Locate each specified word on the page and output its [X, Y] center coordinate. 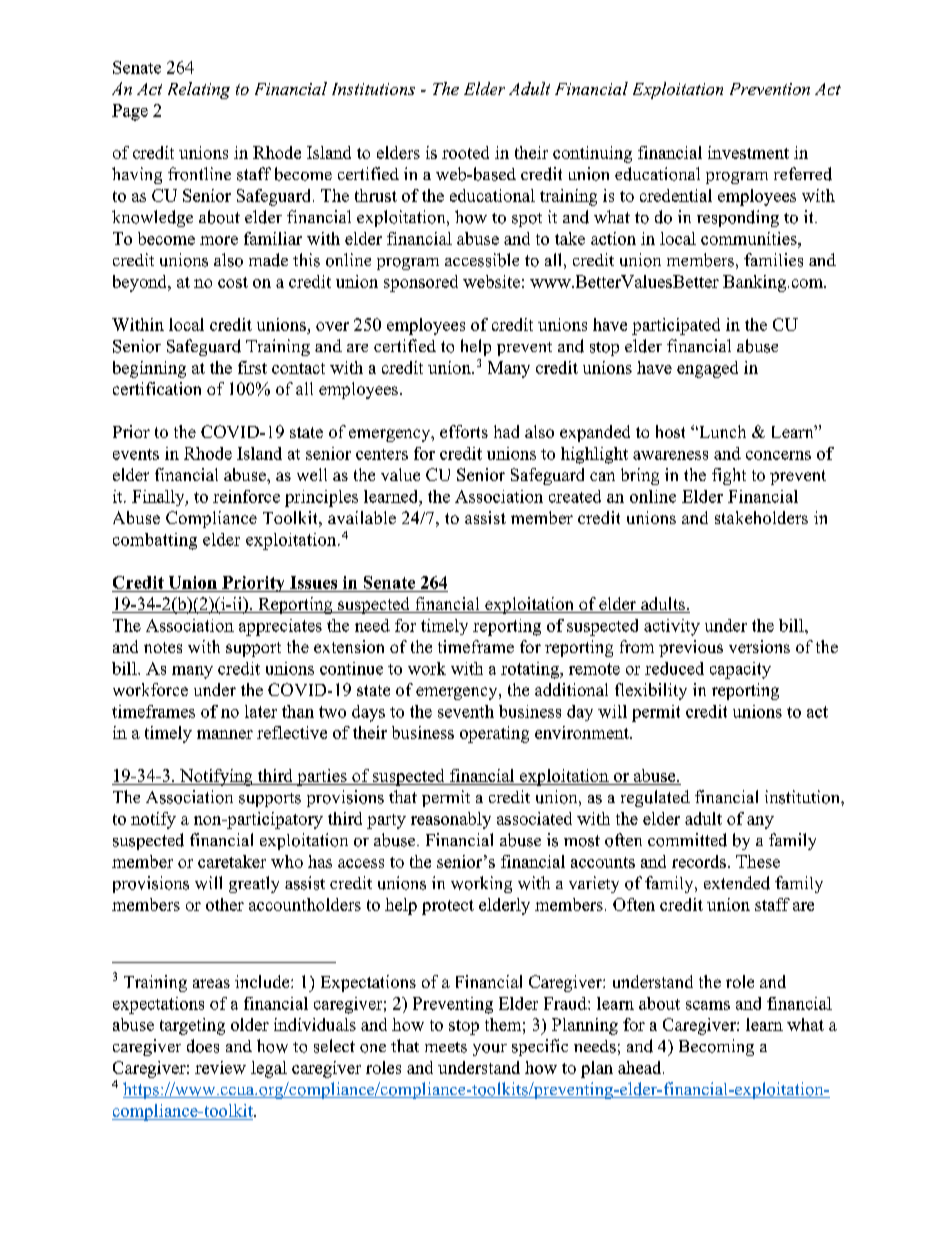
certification [157, 388]
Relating [199, 90]
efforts [464, 431]
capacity [740, 670]
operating [494, 734]
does [203, 1046]
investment [748, 152]
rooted [465, 152]
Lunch [721, 431]
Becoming [716, 1047]
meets [446, 1047]
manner [225, 734]
